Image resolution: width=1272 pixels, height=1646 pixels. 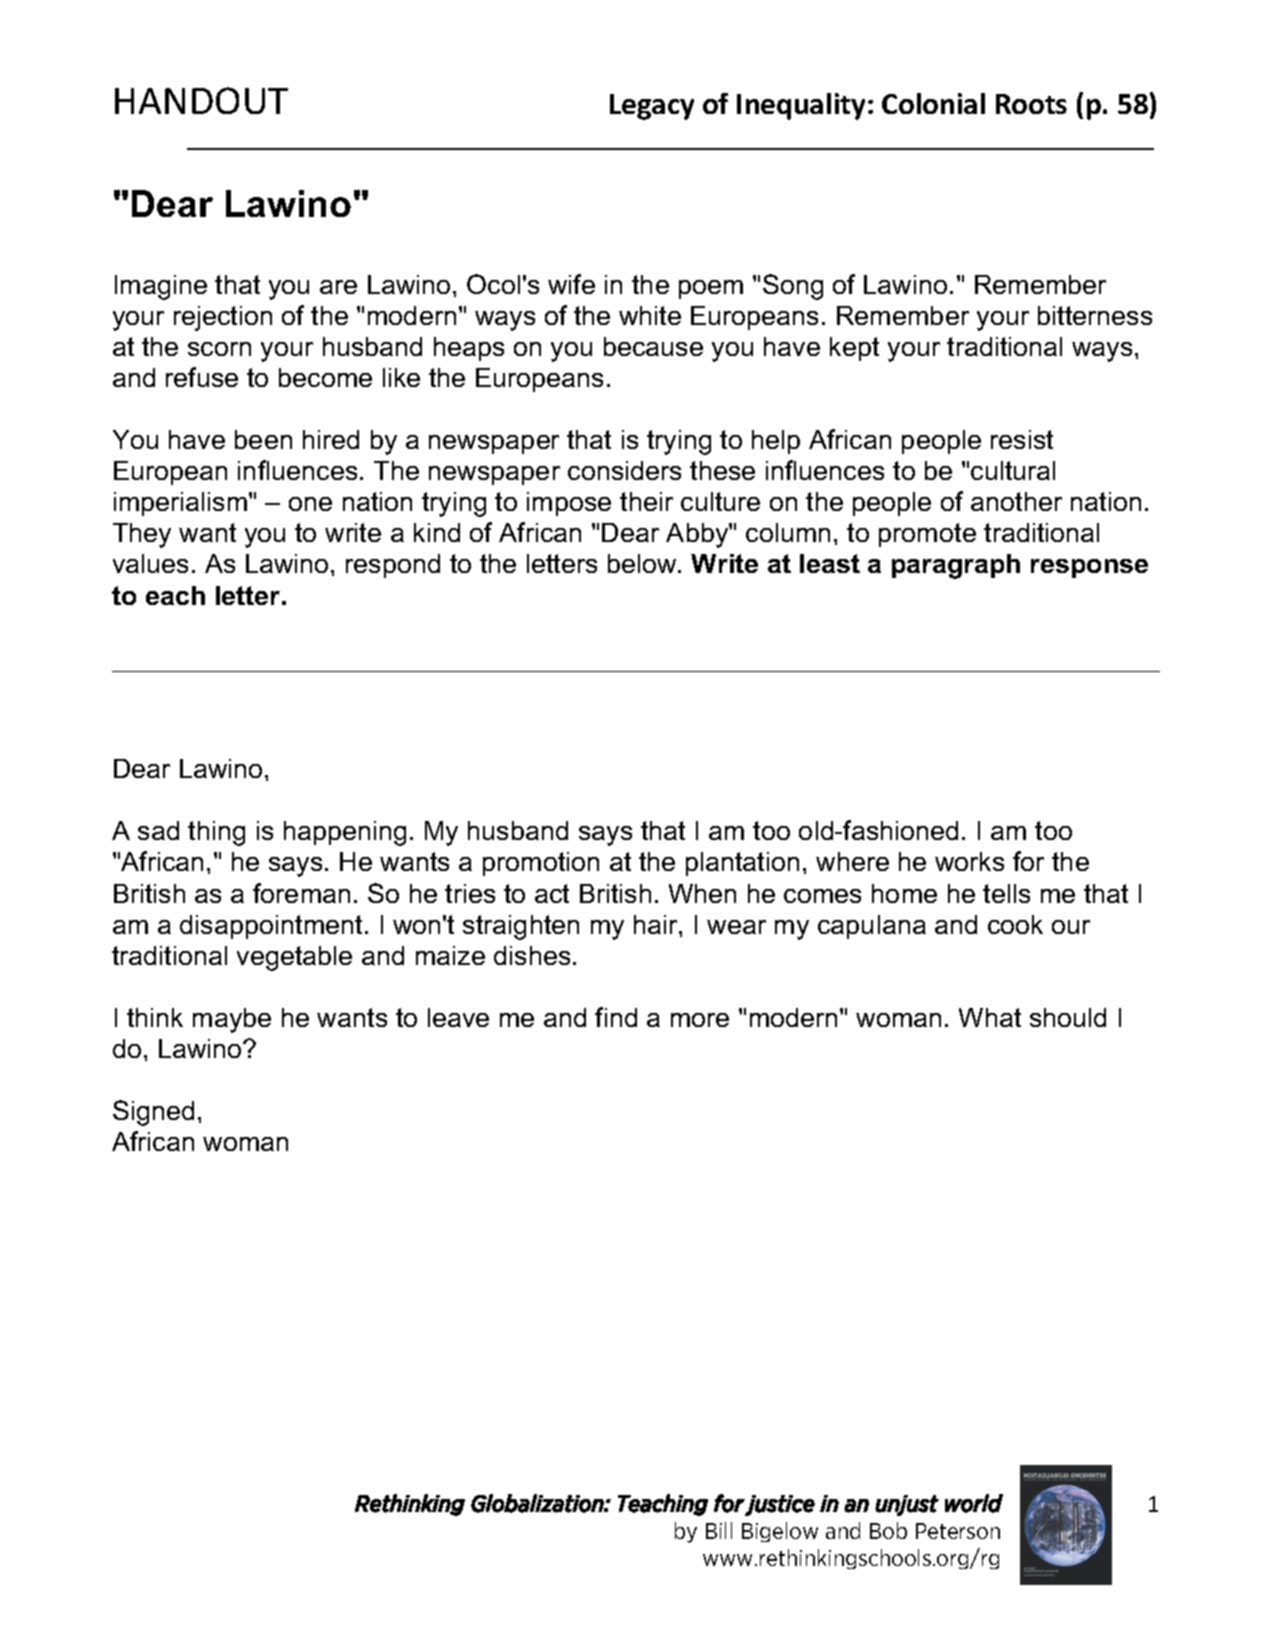 I want to click on world, so click(x=974, y=1503).
